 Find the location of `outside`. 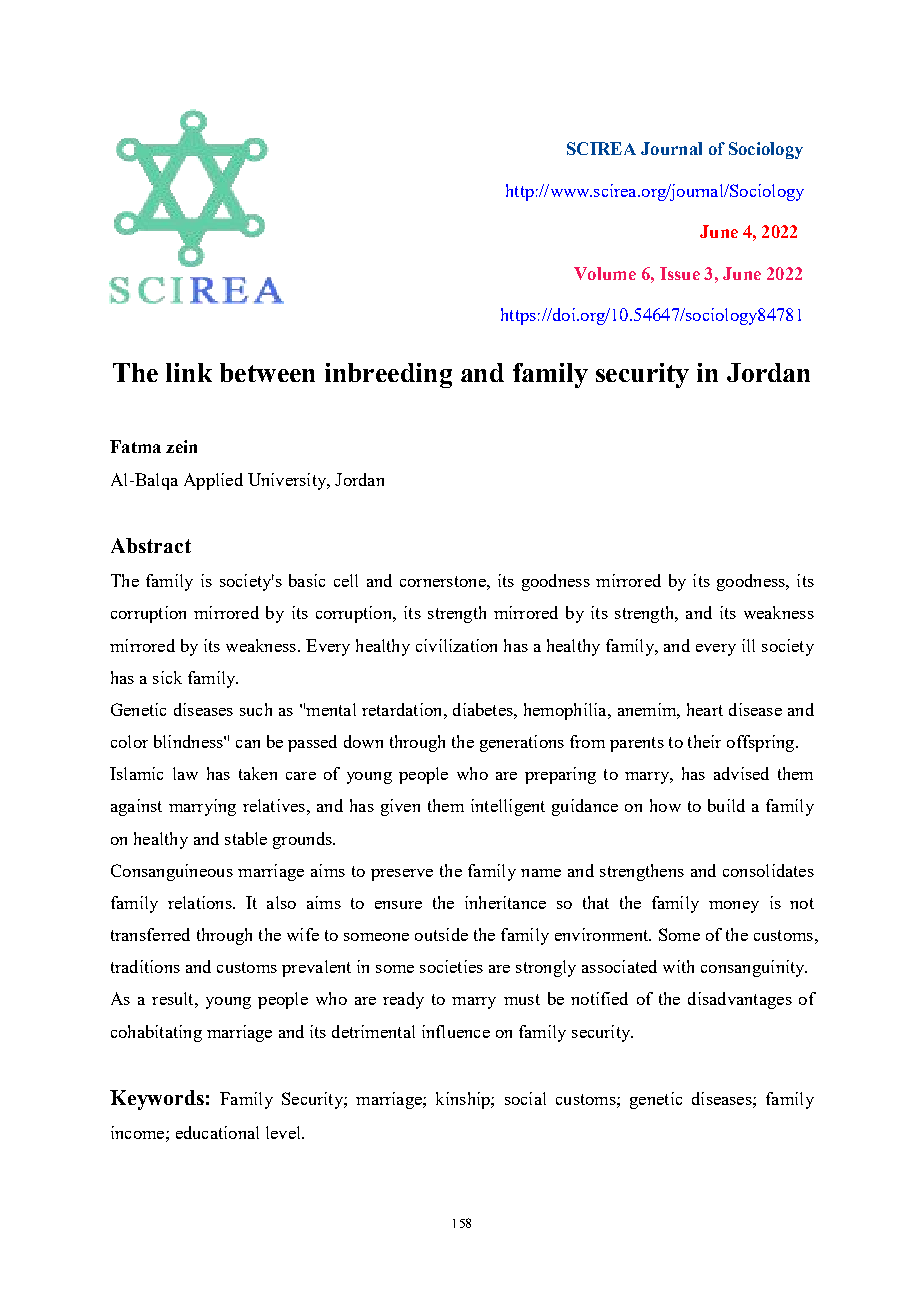

outside is located at coordinates (441, 934).
